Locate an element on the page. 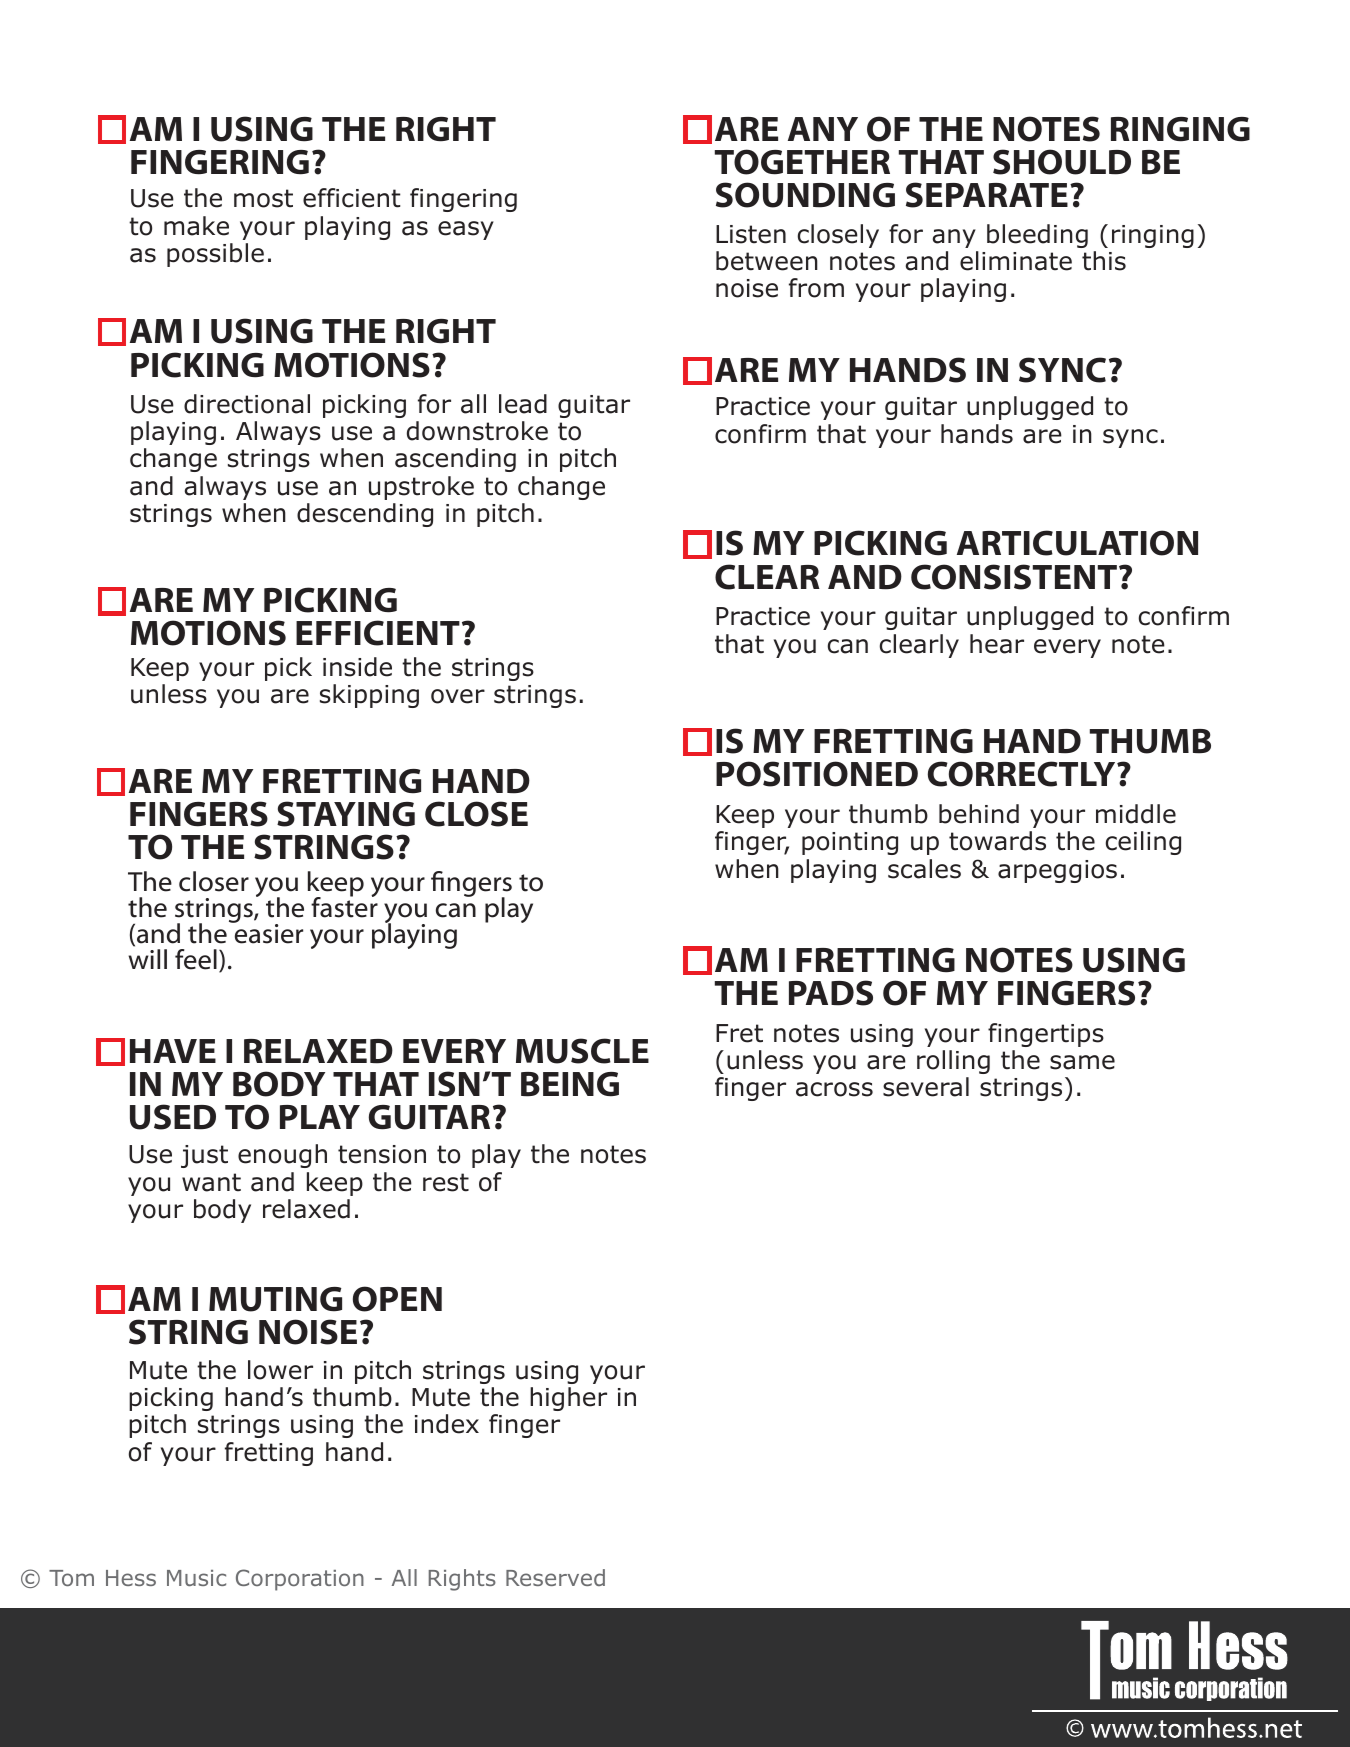 This page has height=1747, width=1350. easier is located at coordinates (267, 933).
